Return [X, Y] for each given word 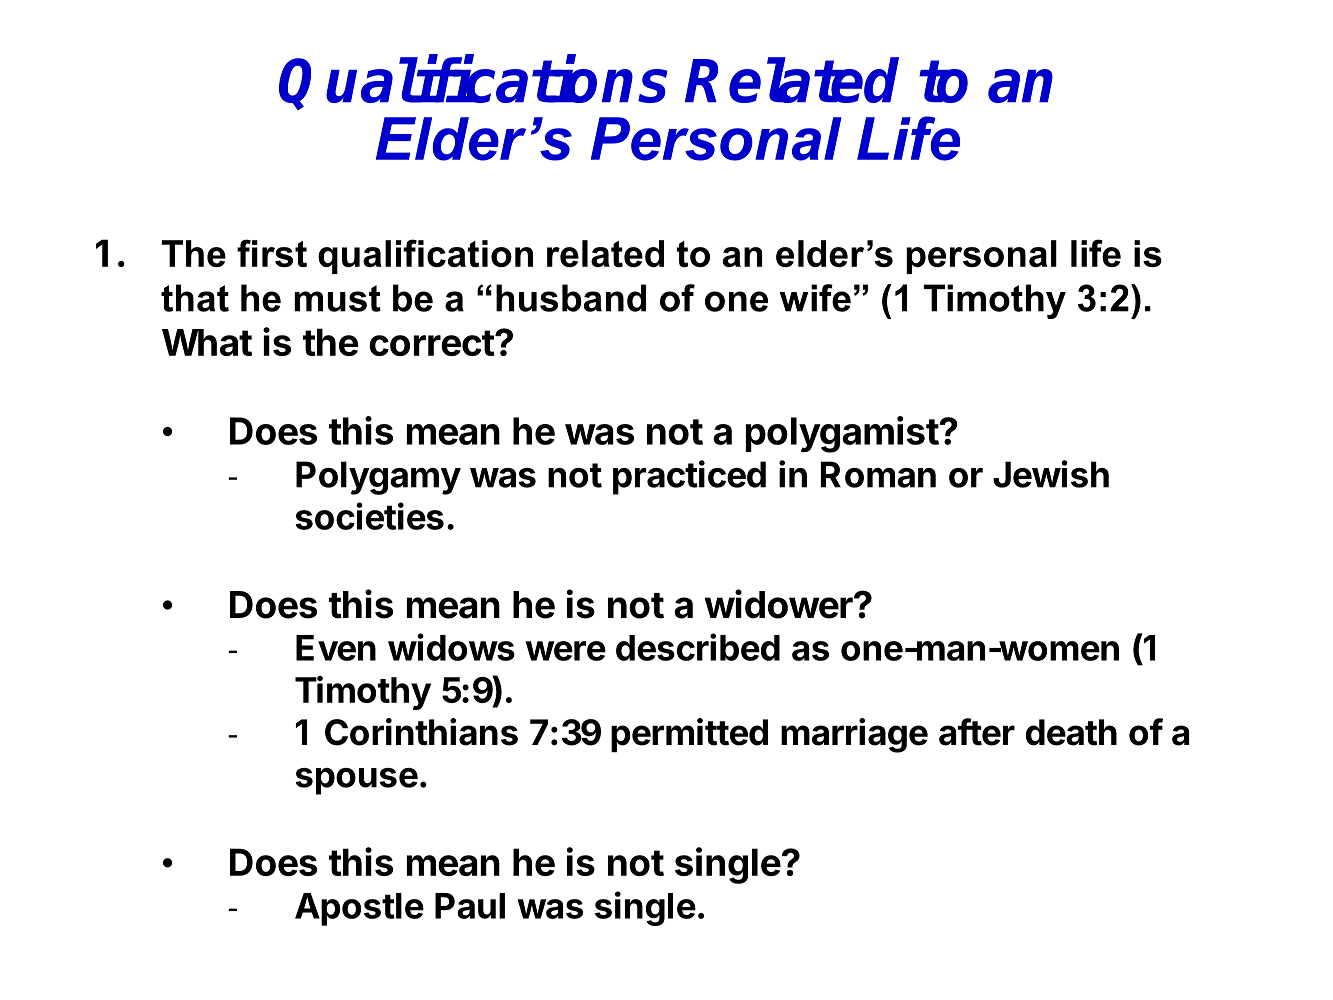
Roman [878, 474]
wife [815, 298]
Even [336, 648]
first [272, 253]
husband [571, 298]
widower [779, 604]
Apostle [359, 909]
